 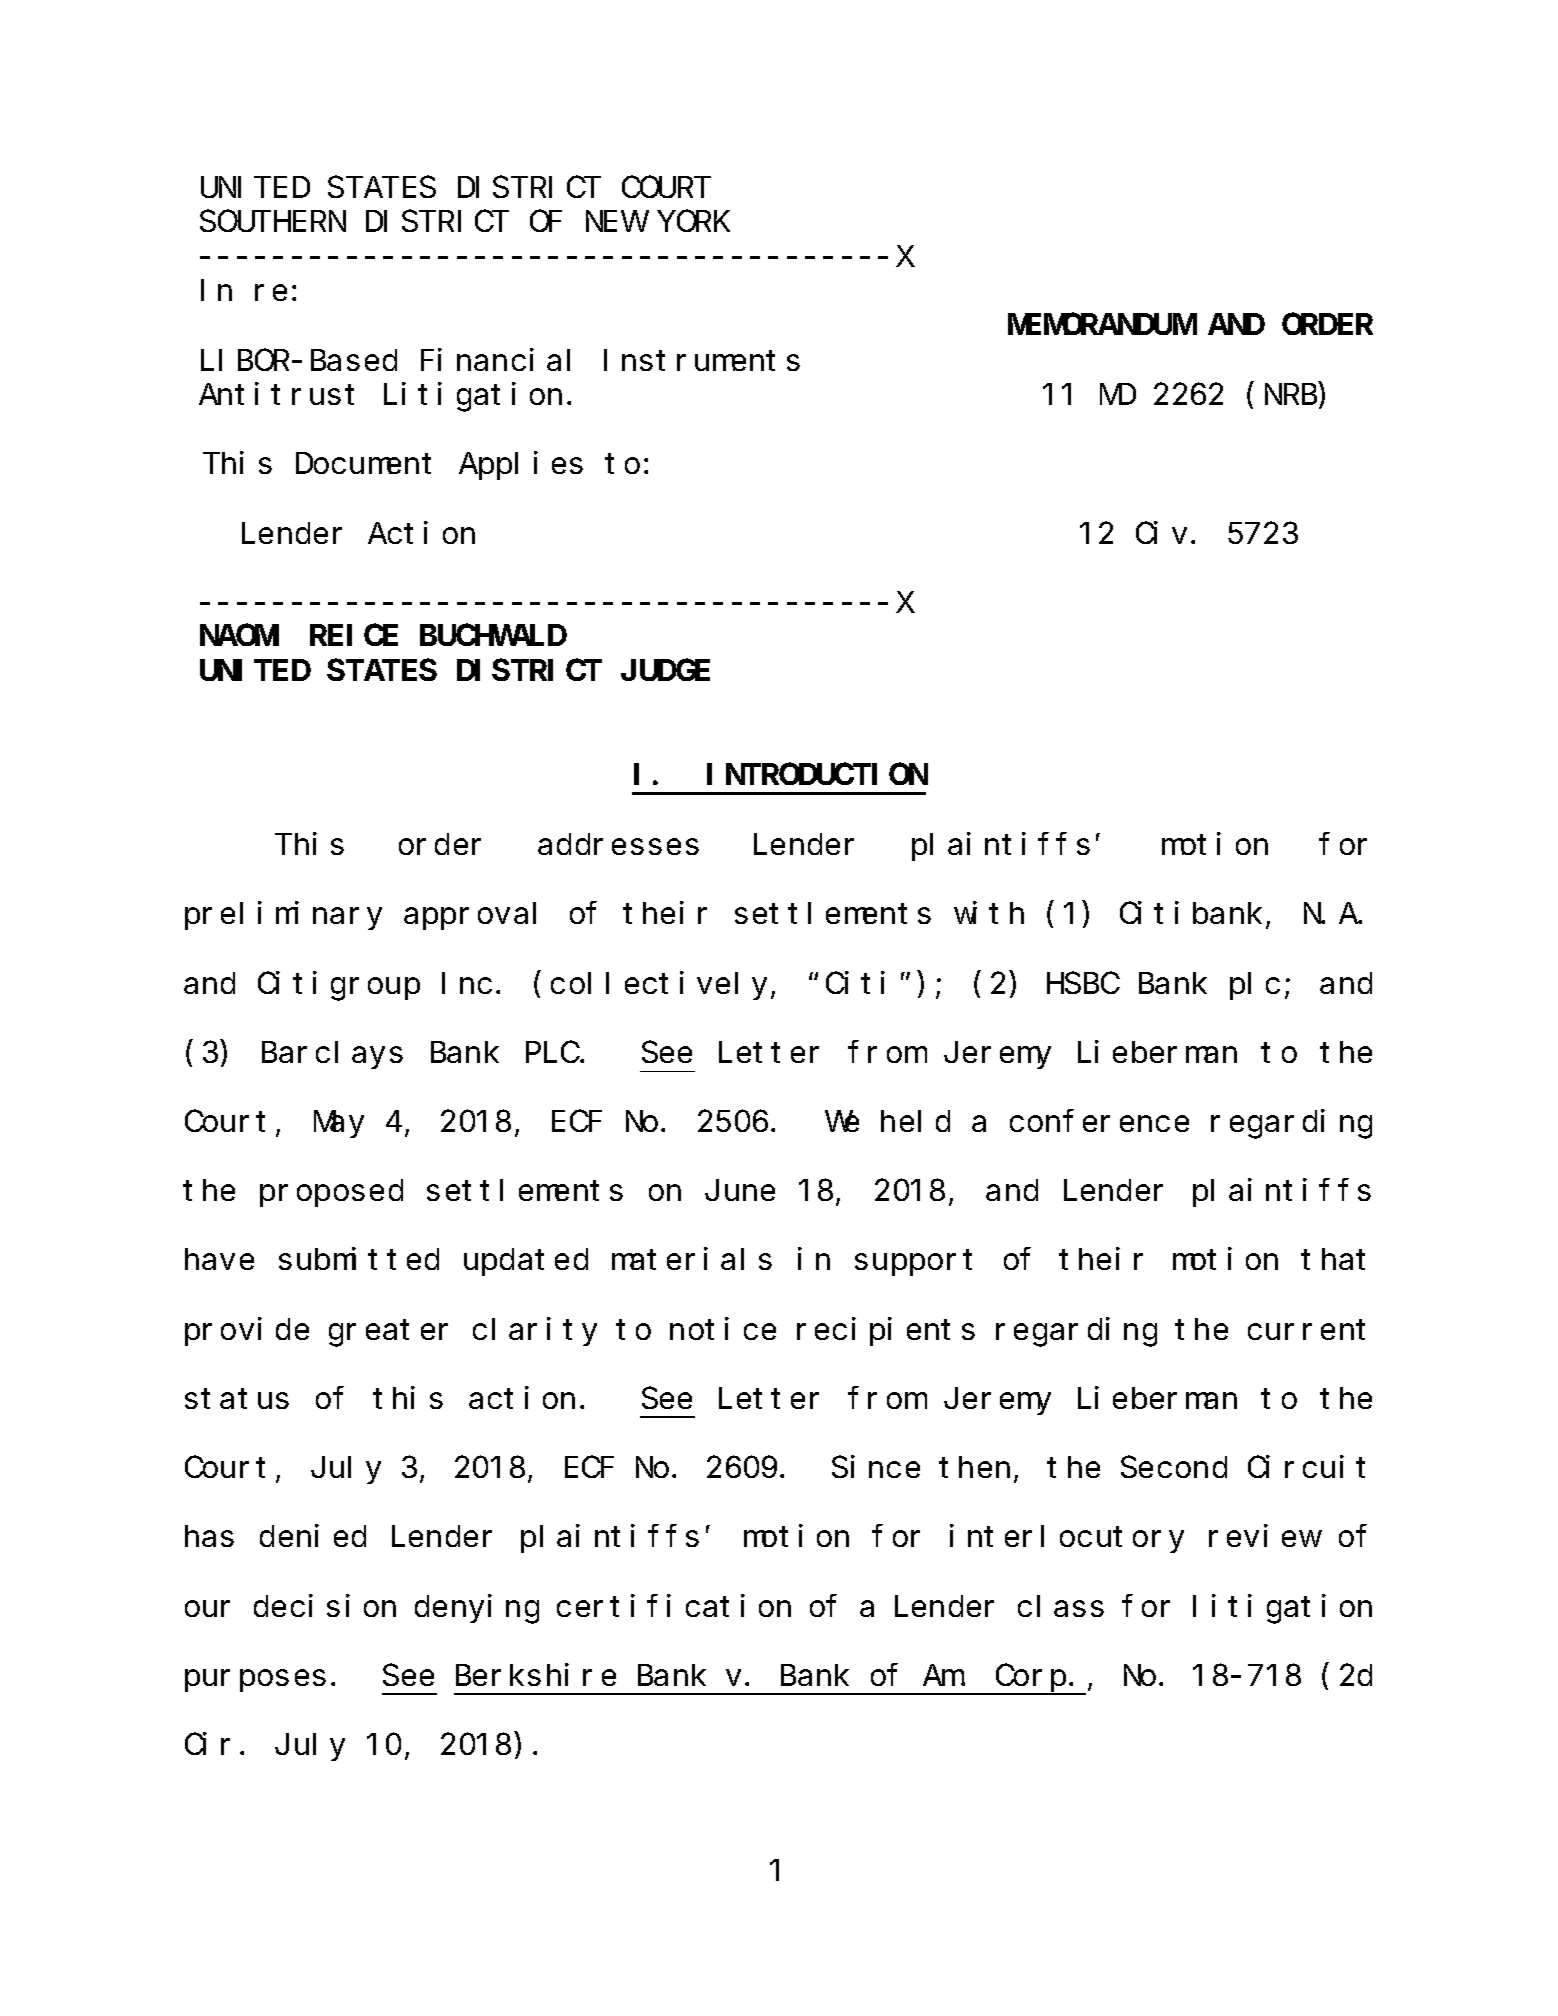 What do you see at coordinates (273, 222) in the screenshot?
I see `SOUTHERN` at bounding box center [273, 222].
